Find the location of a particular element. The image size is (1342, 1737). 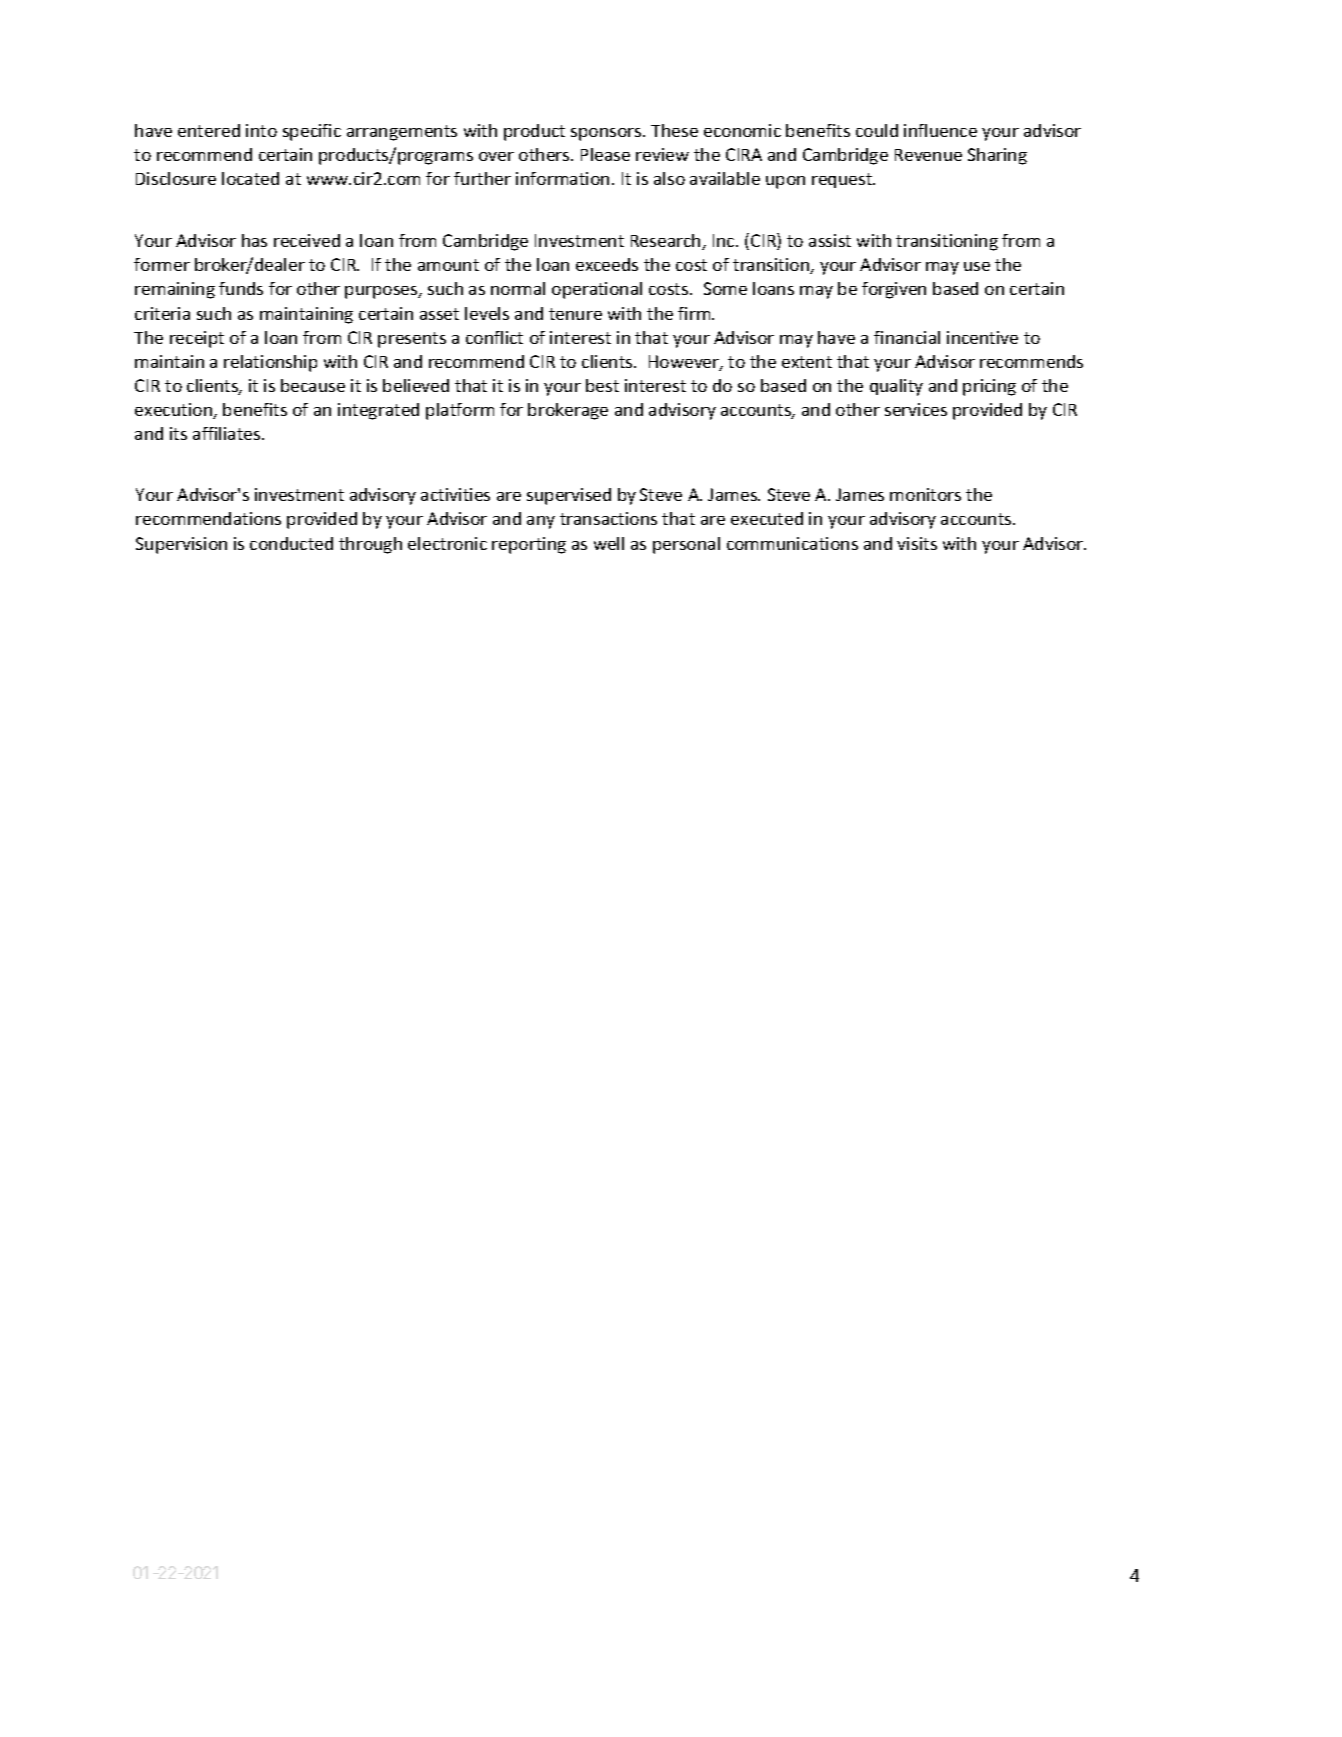

exceeds is located at coordinates (607, 264).
